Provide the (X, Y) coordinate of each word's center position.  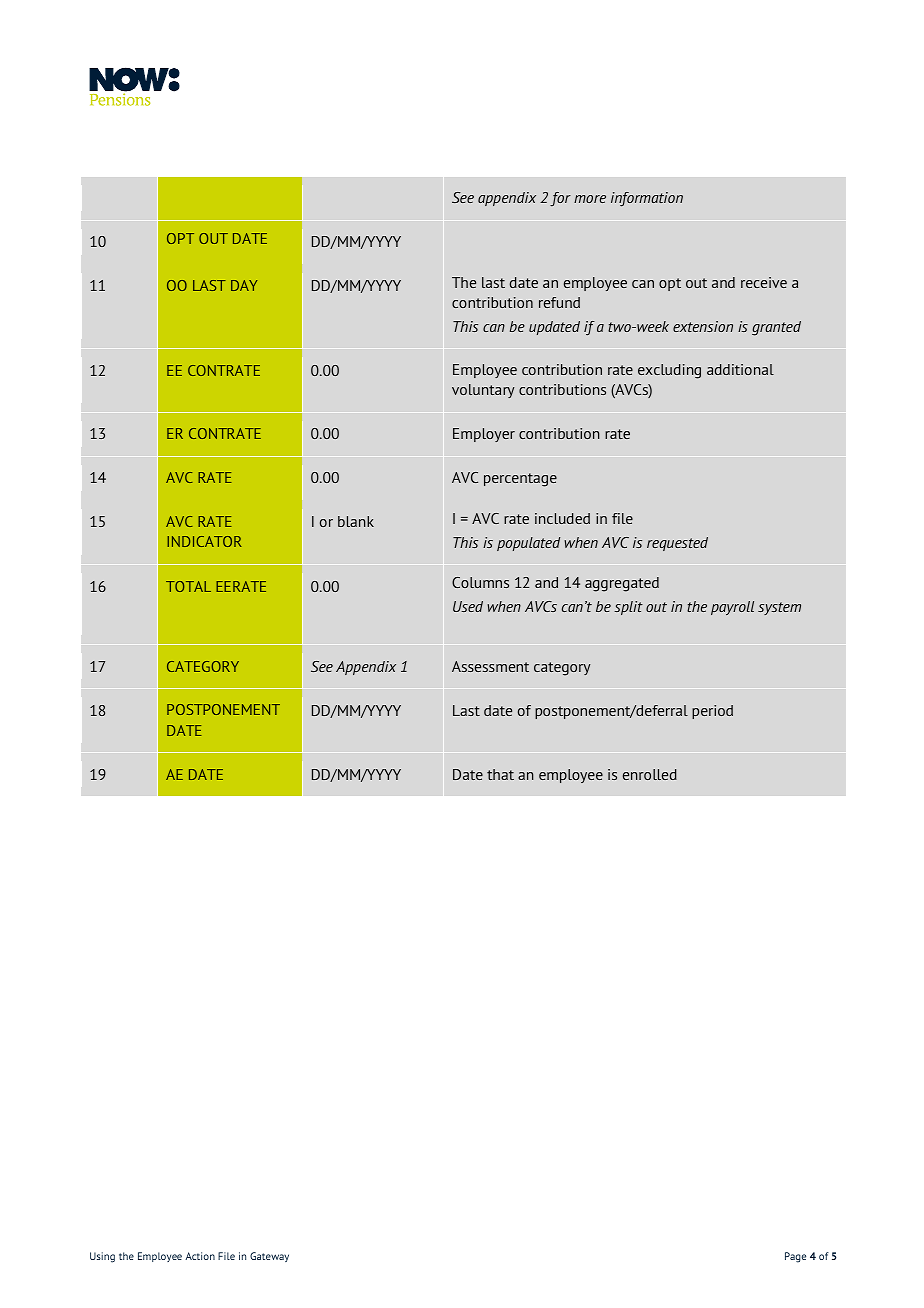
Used (468, 606)
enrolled (650, 774)
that (500, 774)
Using (102, 1257)
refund (559, 302)
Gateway (269, 1257)
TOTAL (188, 586)
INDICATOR (204, 541)
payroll (732, 608)
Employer (484, 435)
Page (795, 1257)
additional (740, 369)
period (712, 712)
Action (200, 1256)
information (647, 199)
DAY (244, 285)
